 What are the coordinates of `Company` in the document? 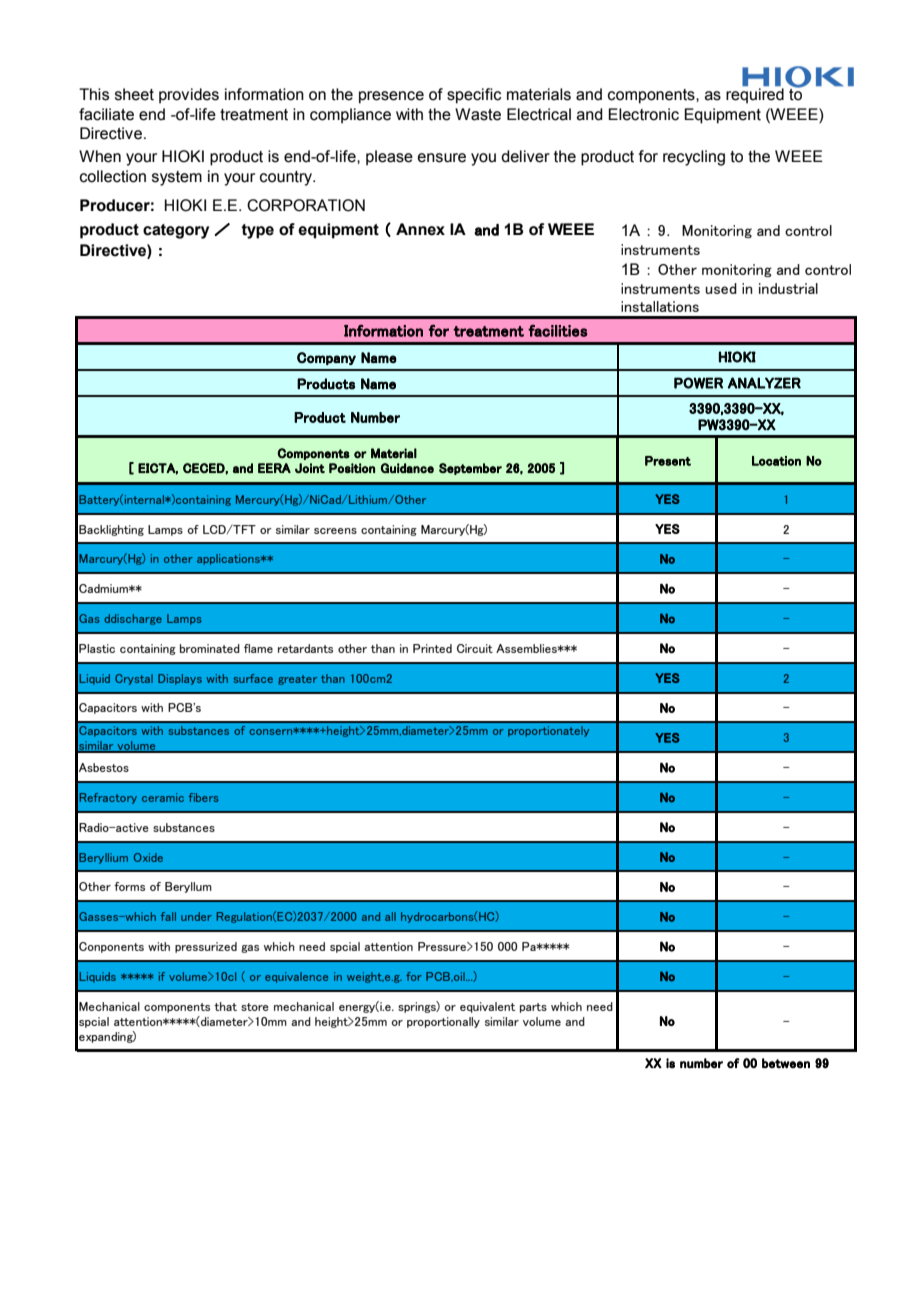 It's located at (326, 358).
